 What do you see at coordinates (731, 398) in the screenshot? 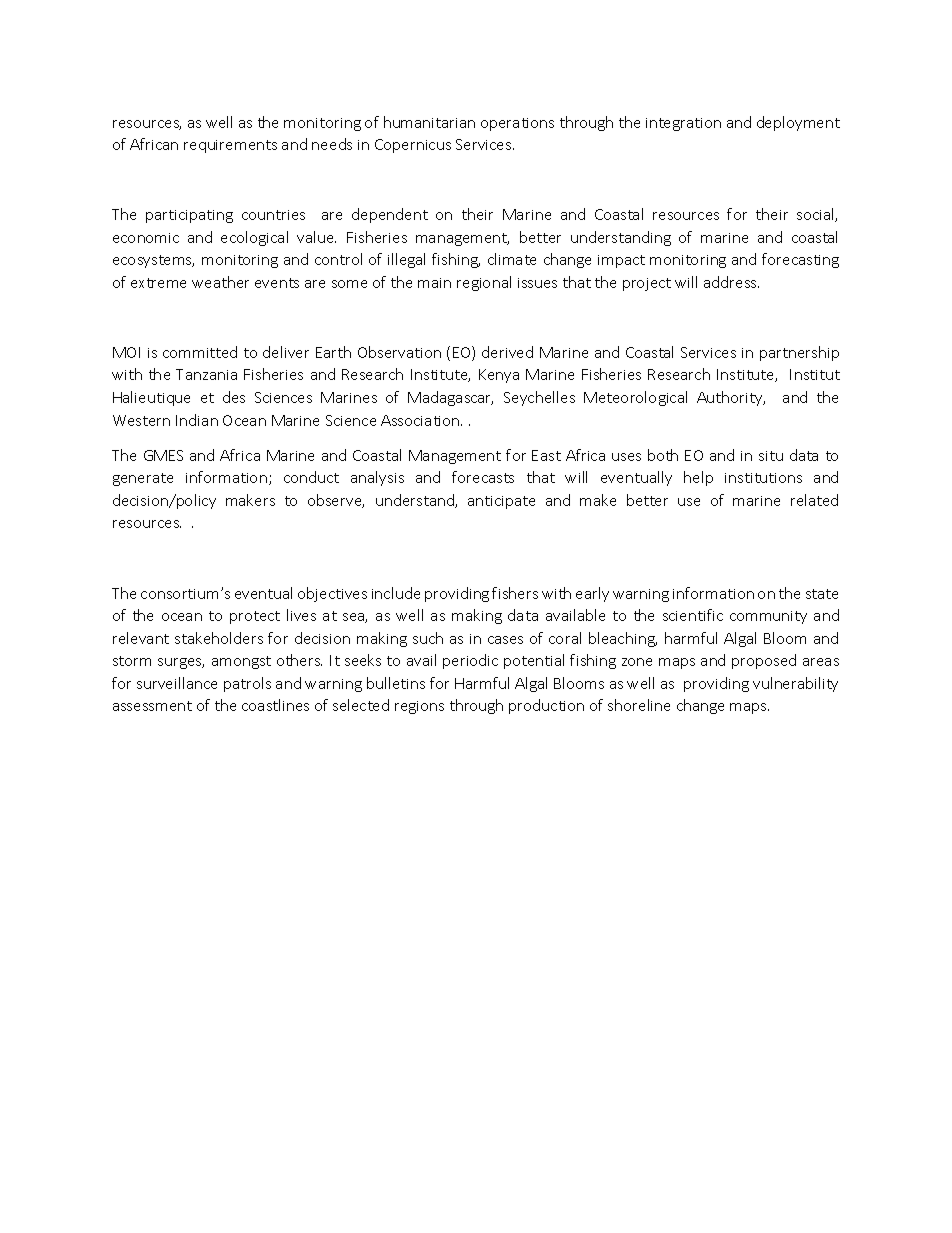
I see `Authority` at bounding box center [731, 398].
